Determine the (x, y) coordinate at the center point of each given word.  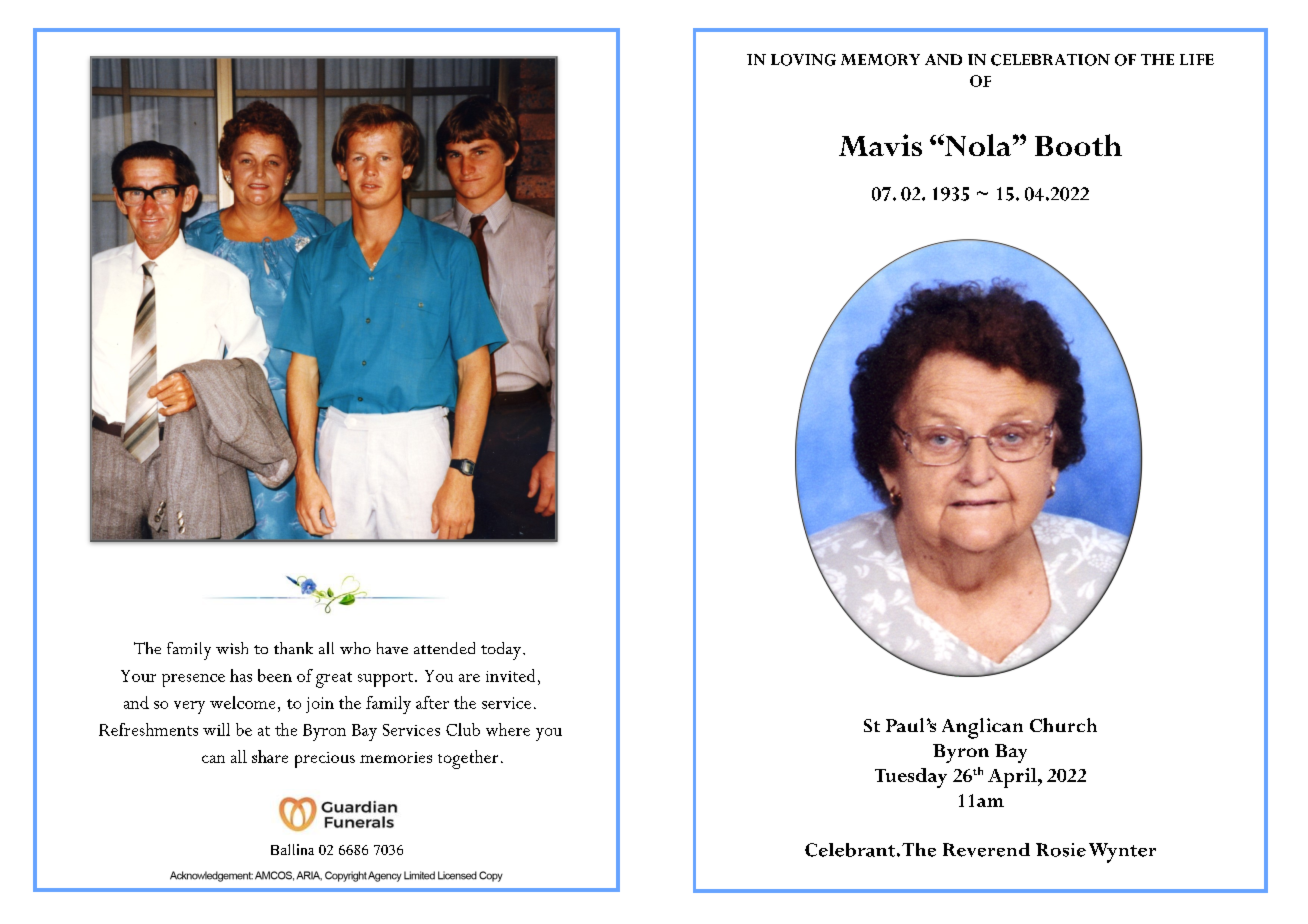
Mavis (880, 145)
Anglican (982, 728)
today (501, 651)
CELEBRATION (1050, 60)
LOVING (803, 60)
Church (1063, 725)
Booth (1078, 145)
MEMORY (880, 60)
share (270, 756)
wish (232, 648)
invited (510, 675)
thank (293, 648)
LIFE (1197, 59)
